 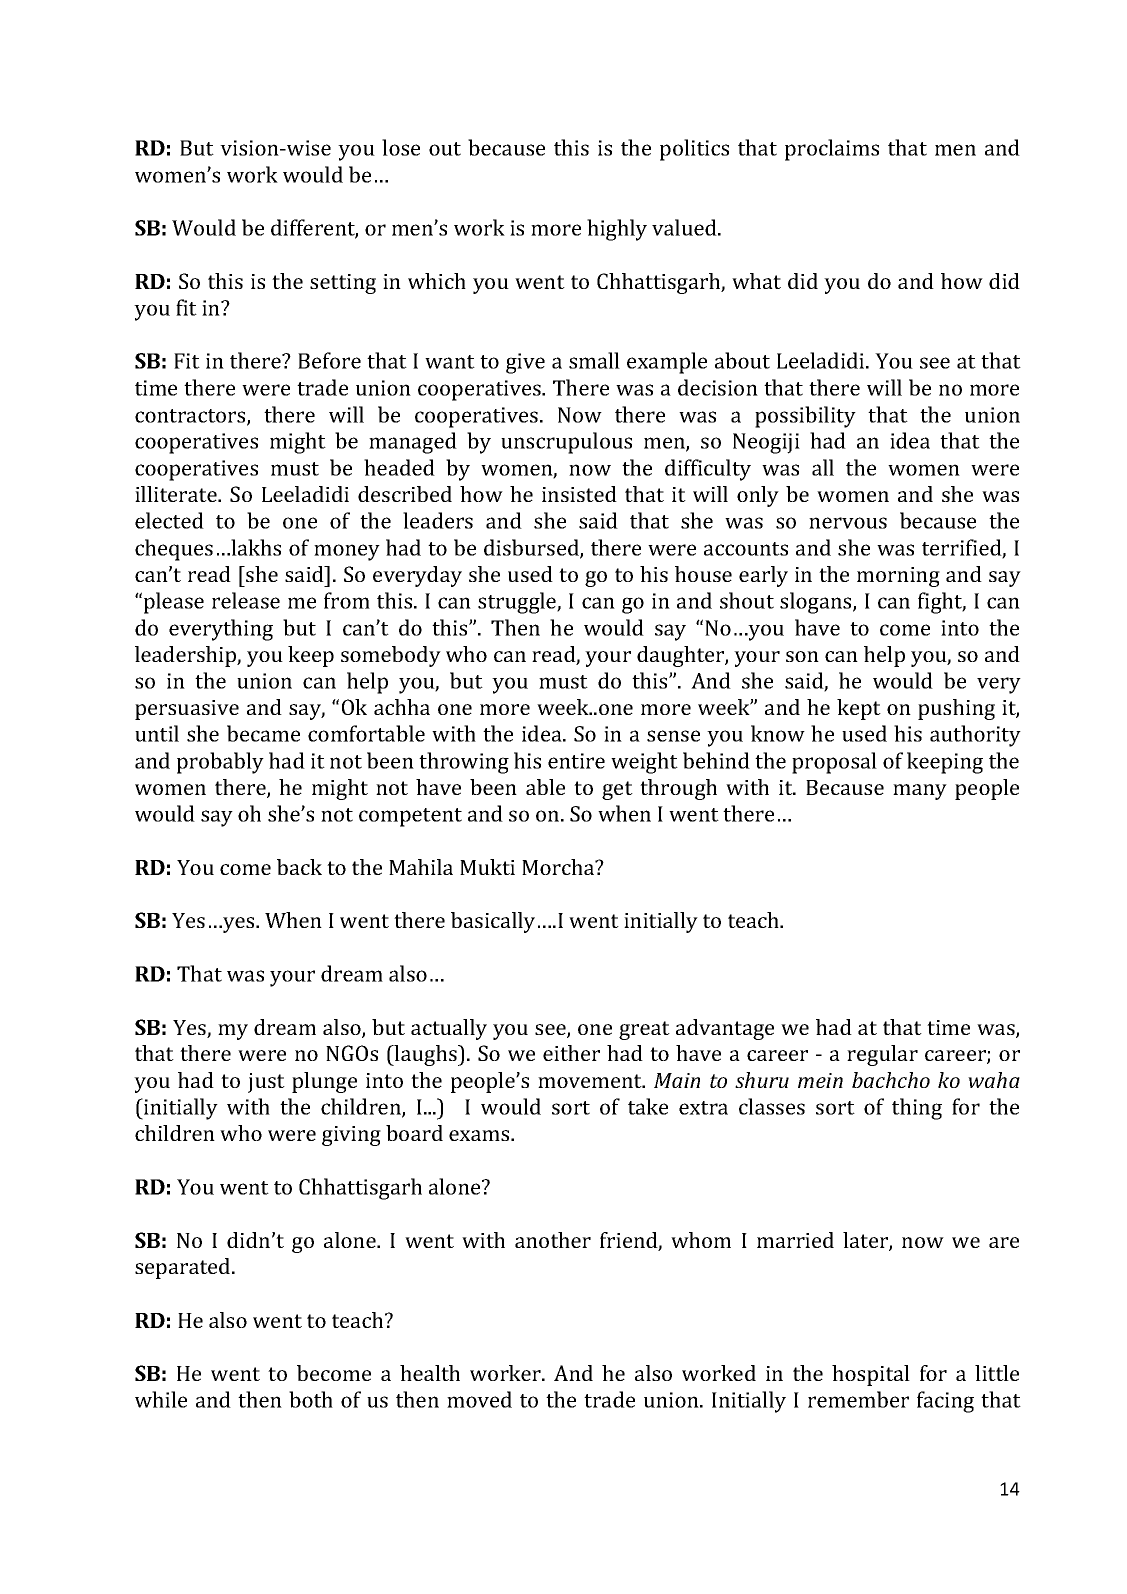 What do you see at coordinates (311, 1399) in the page?
I see `both` at bounding box center [311, 1399].
